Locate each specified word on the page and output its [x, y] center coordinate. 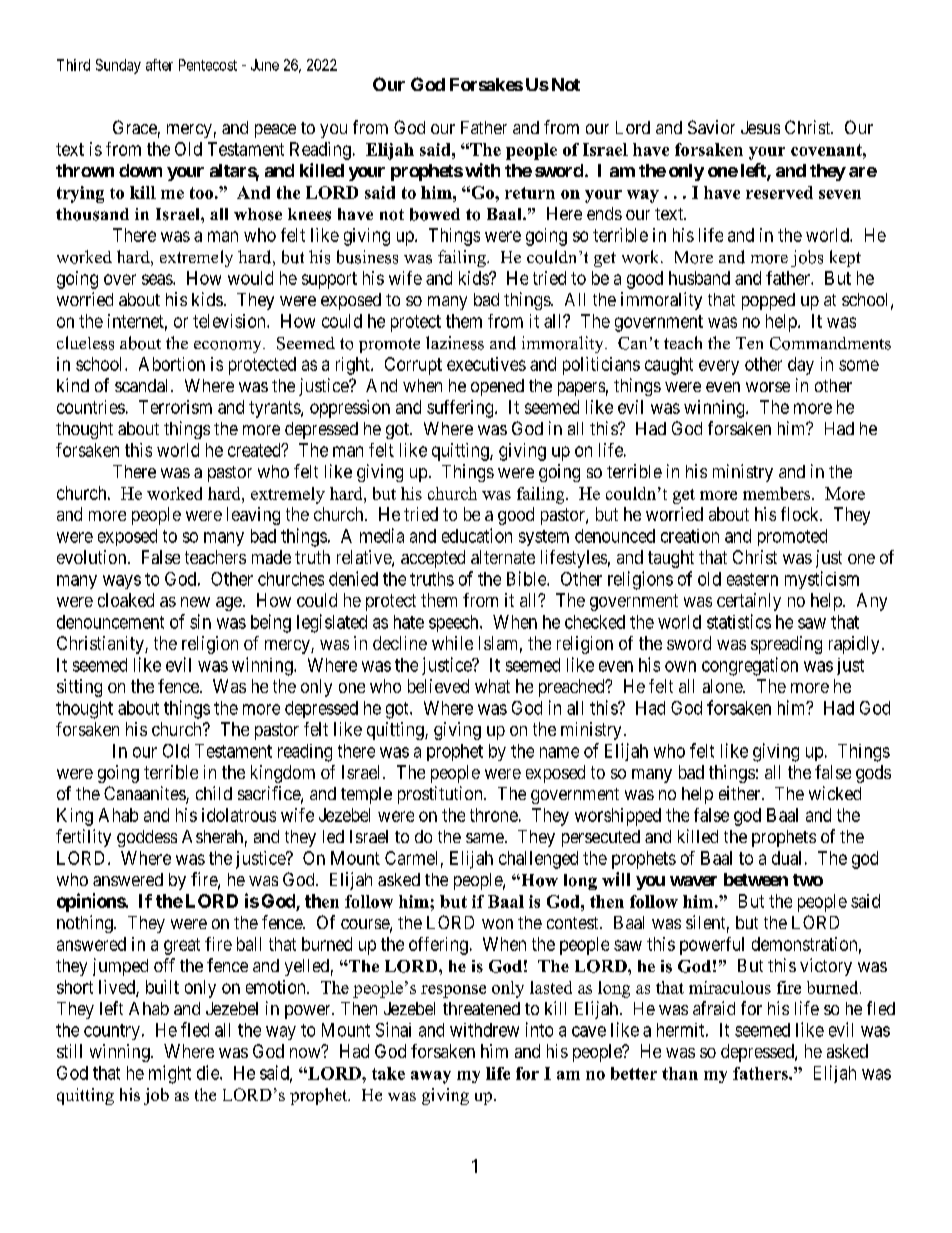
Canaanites [145, 794]
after [159, 65]
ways [122, 582]
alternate [503, 557]
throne [494, 815]
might [170, 1074]
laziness [455, 343]
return [530, 193]
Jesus [760, 127]
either [741, 793]
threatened [481, 1008]
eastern [752, 579]
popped [768, 301]
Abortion [172, 364]
